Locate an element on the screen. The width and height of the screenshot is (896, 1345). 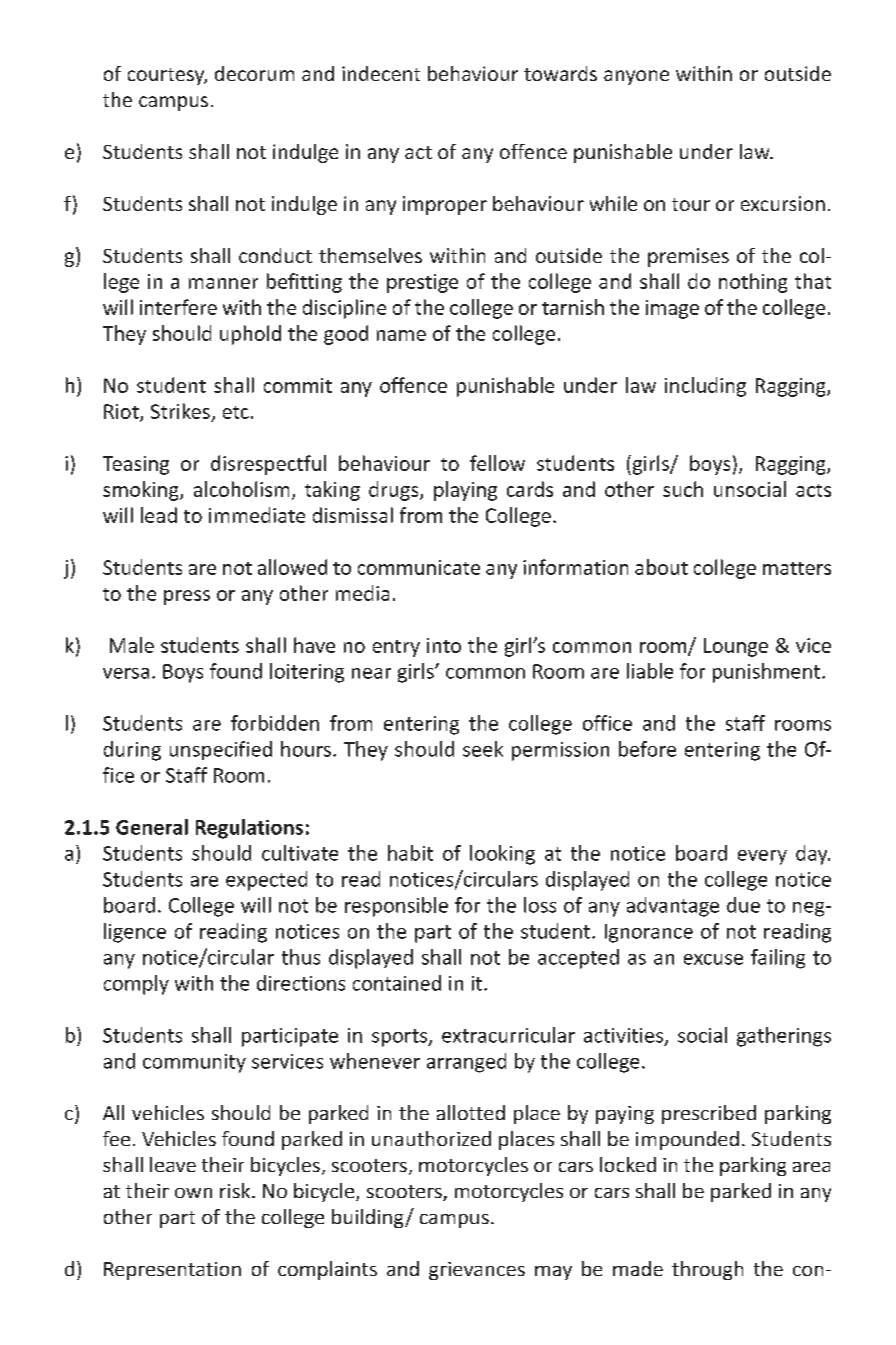
alcoholism is located at coordinates (241, 489).
